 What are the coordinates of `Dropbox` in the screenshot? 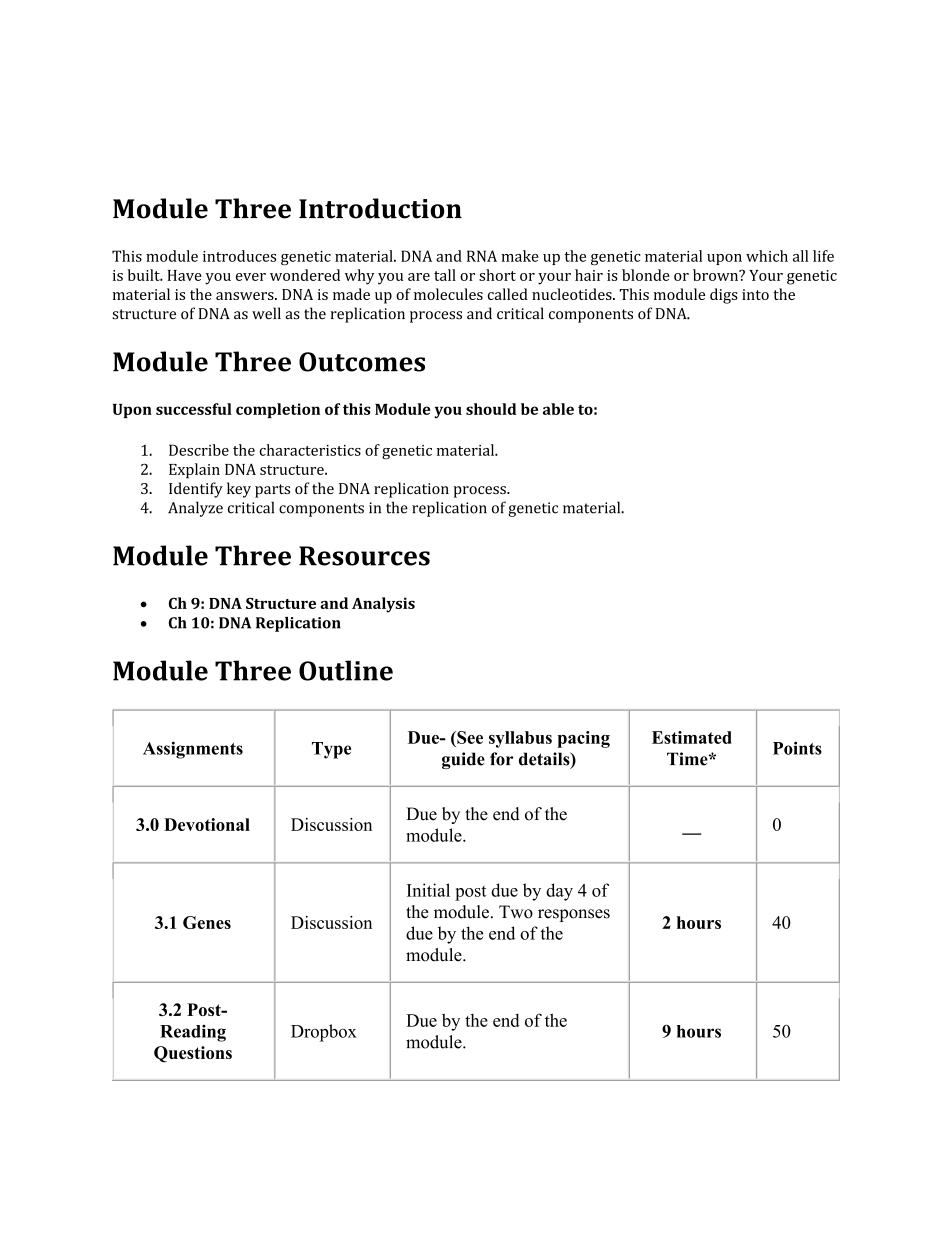 It's located at (324, 1033).
